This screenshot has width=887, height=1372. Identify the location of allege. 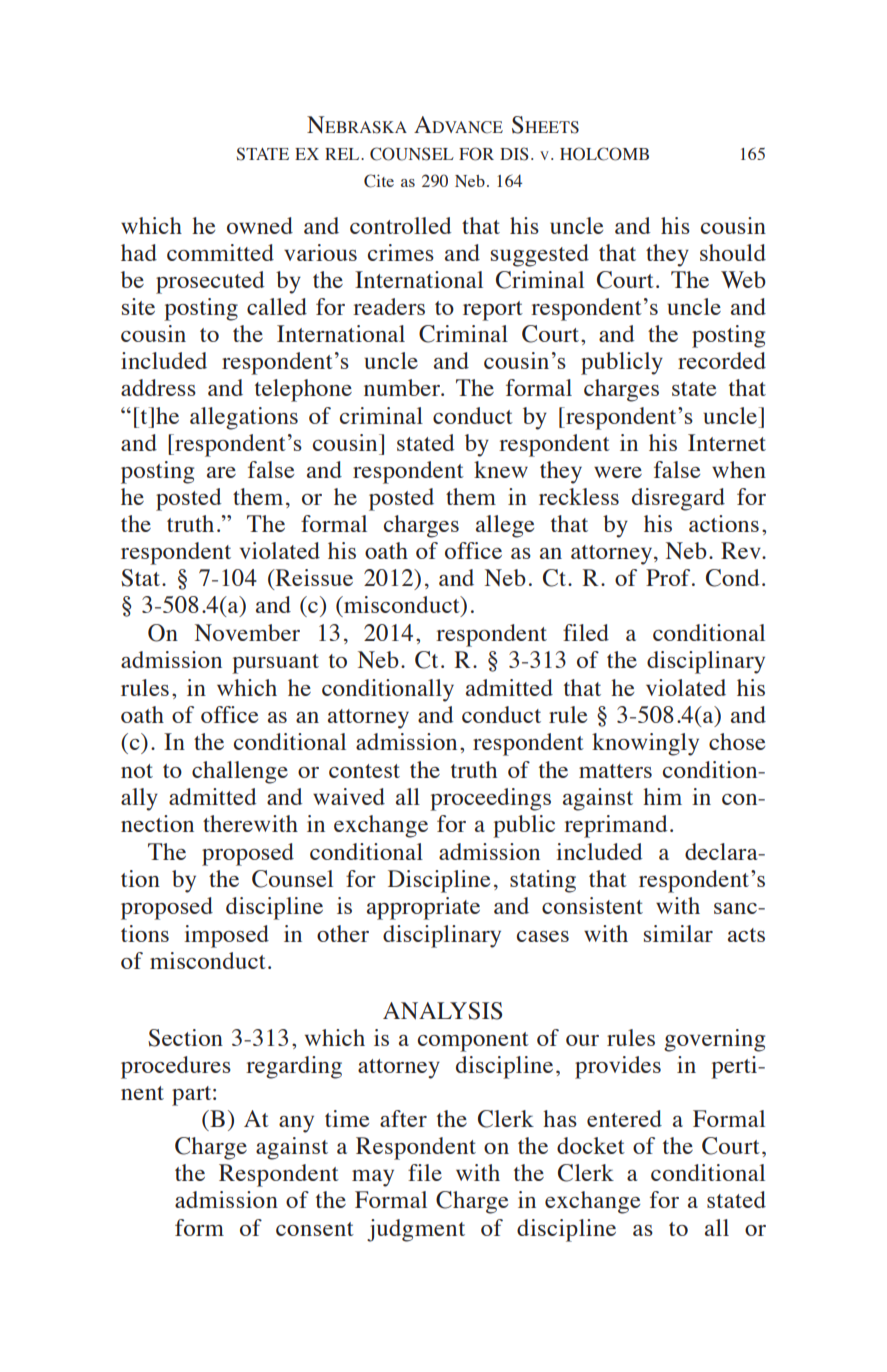
(505, 526).
